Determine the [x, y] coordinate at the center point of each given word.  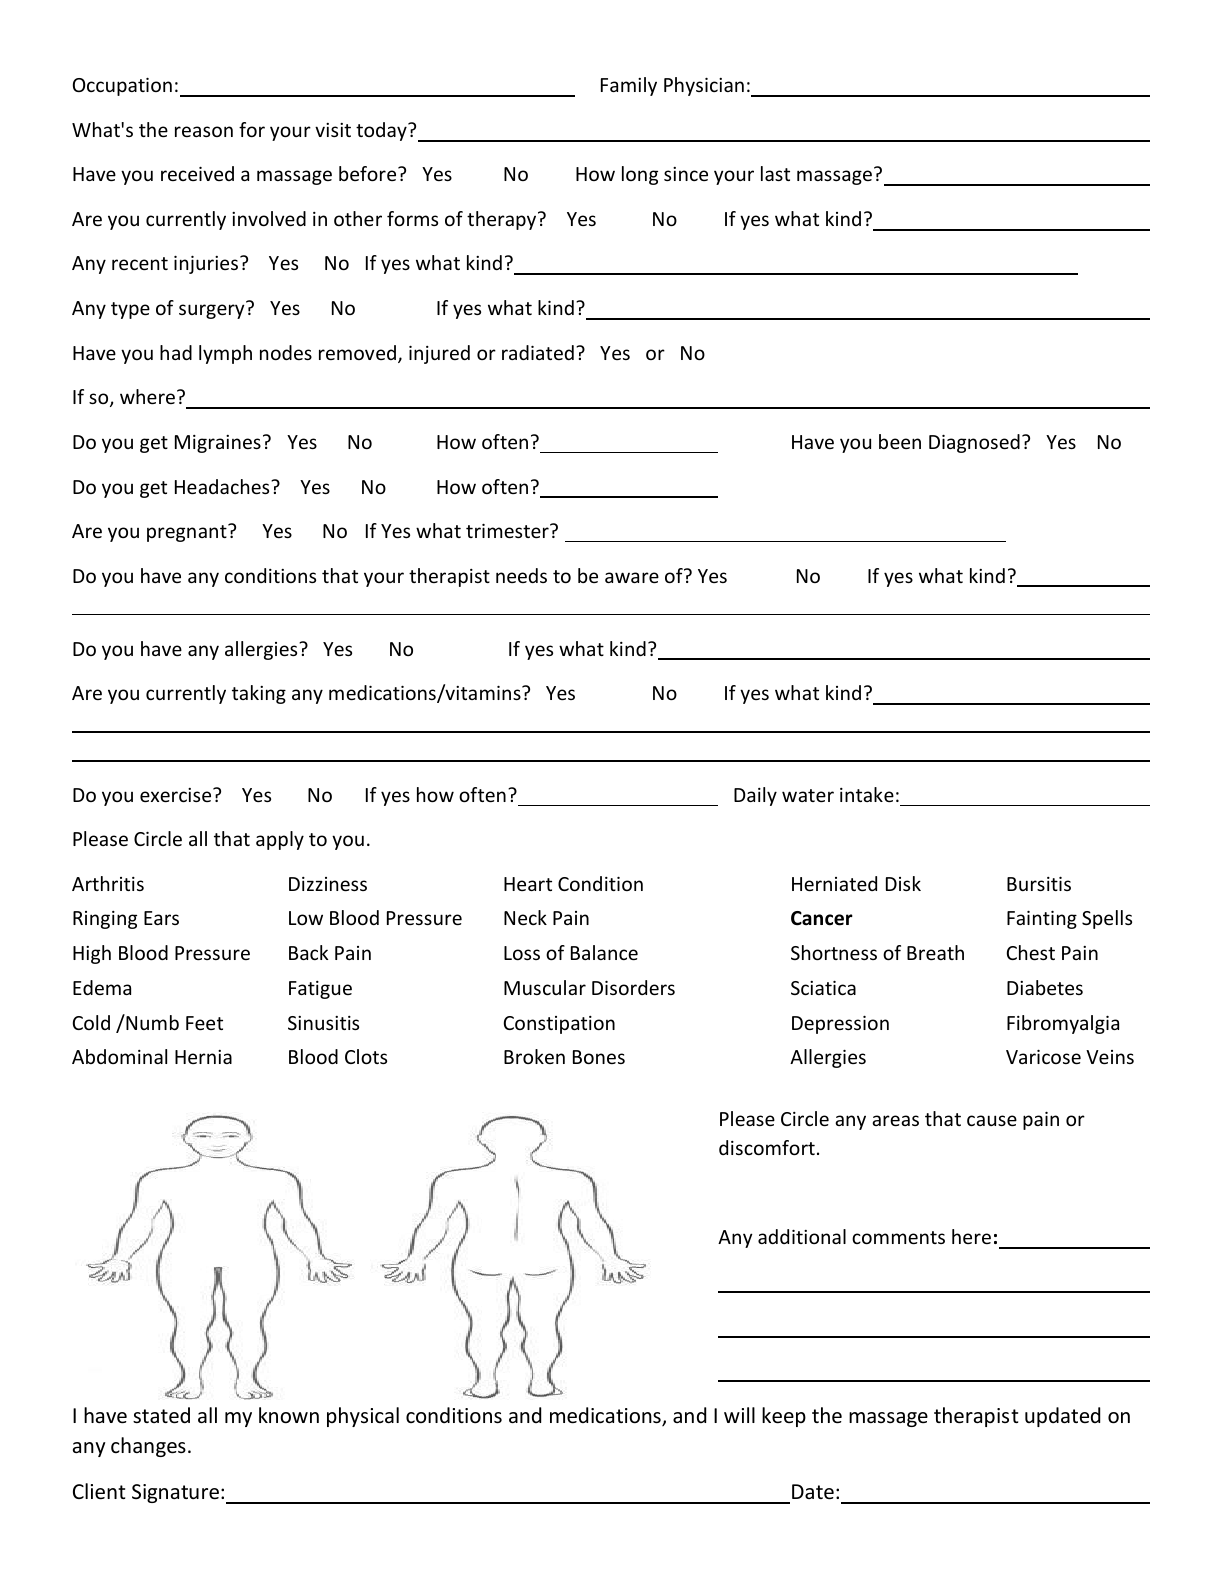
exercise [177, 795]
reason [204, 131]
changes [148, 1447]
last [775, 173]
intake [867, 794]
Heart [528, 884]
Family [629, 86]
